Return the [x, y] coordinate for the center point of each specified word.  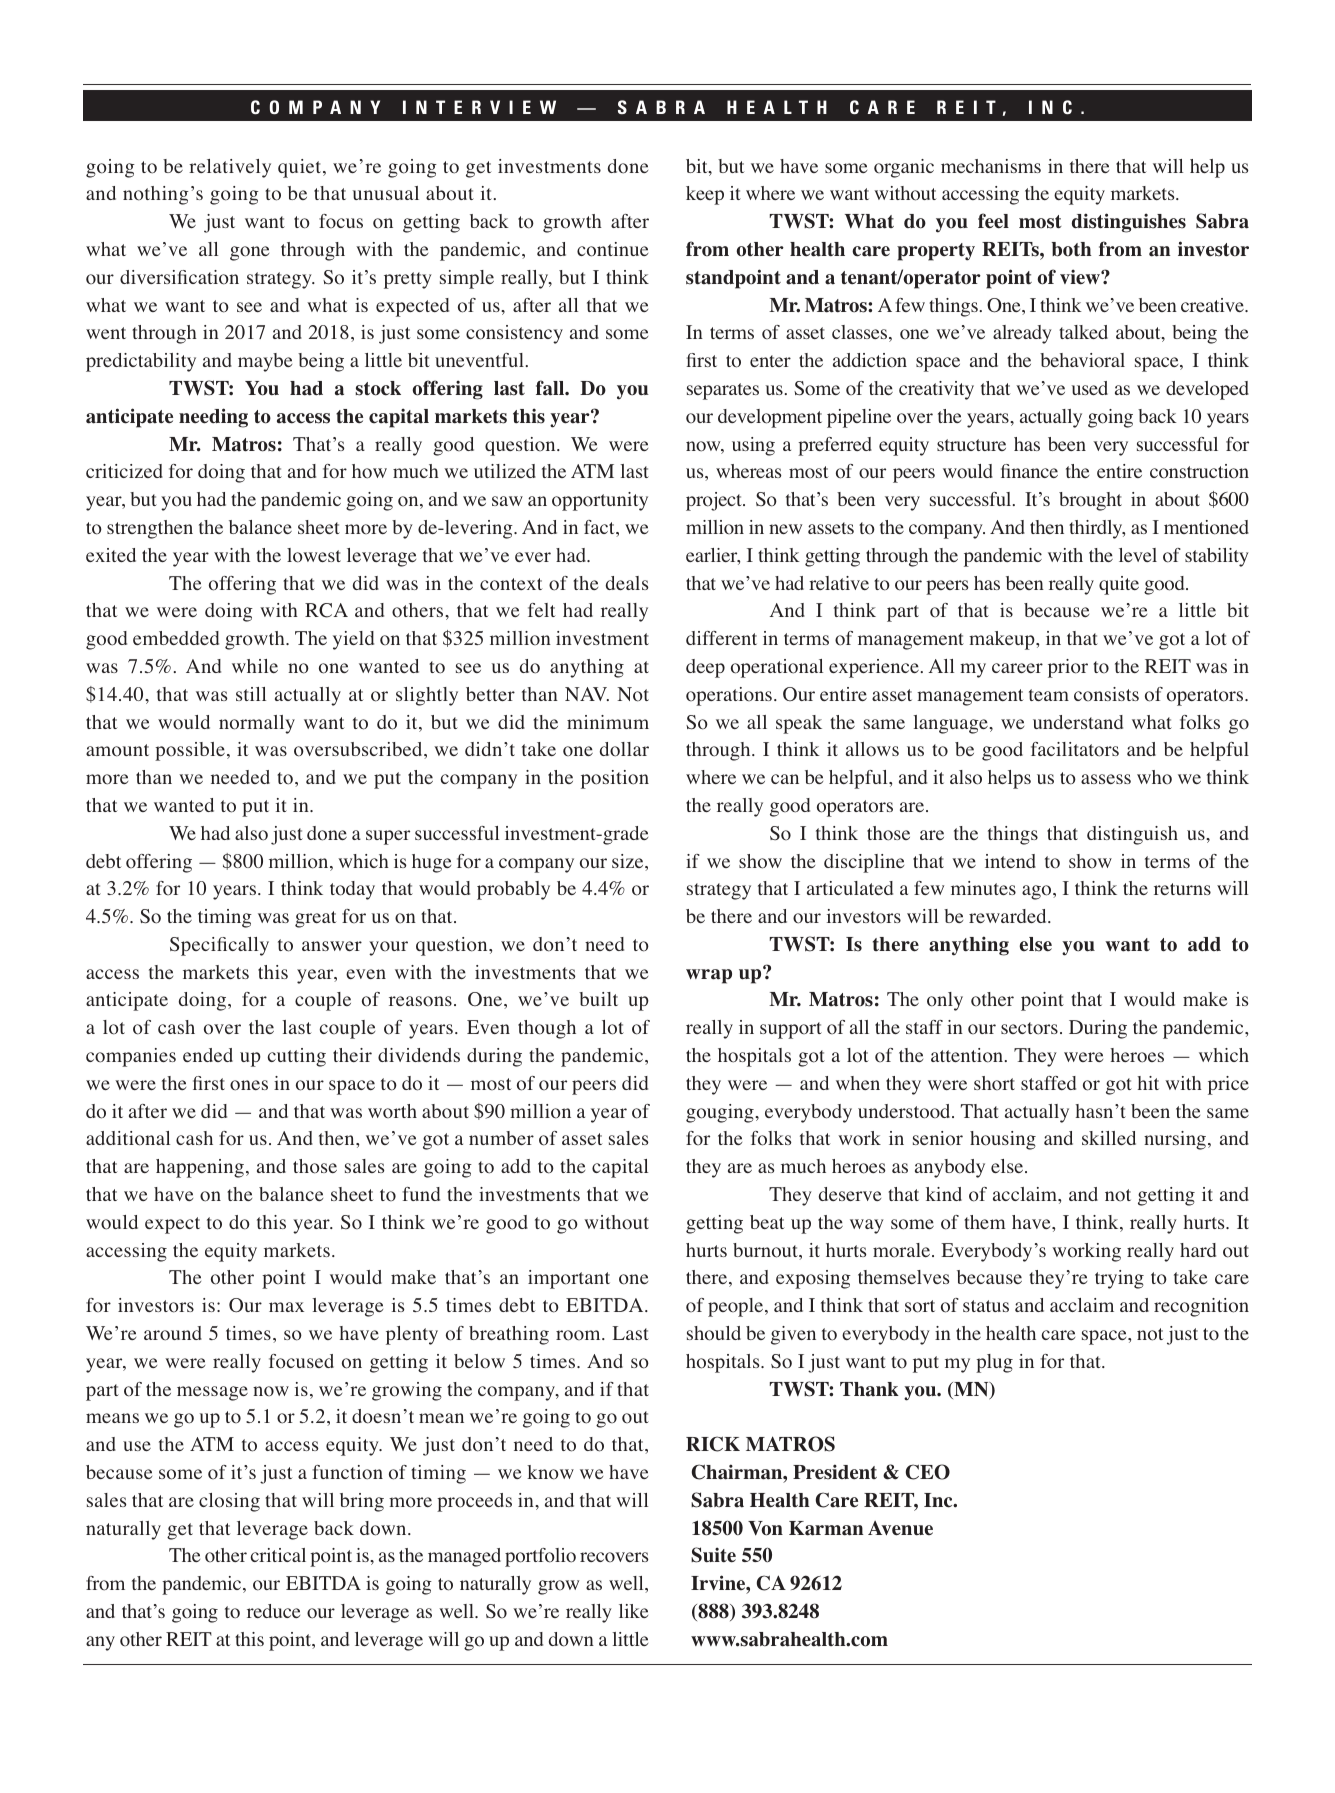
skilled [1109, 1138]
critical [278, 1555]
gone [249, 253]
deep [705, 668]
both [1072, 249]
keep [705, 195]
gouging [721, 1113]
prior [1068, 668]
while [255, 666]
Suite [713, 1555]
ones [249, 1085]
